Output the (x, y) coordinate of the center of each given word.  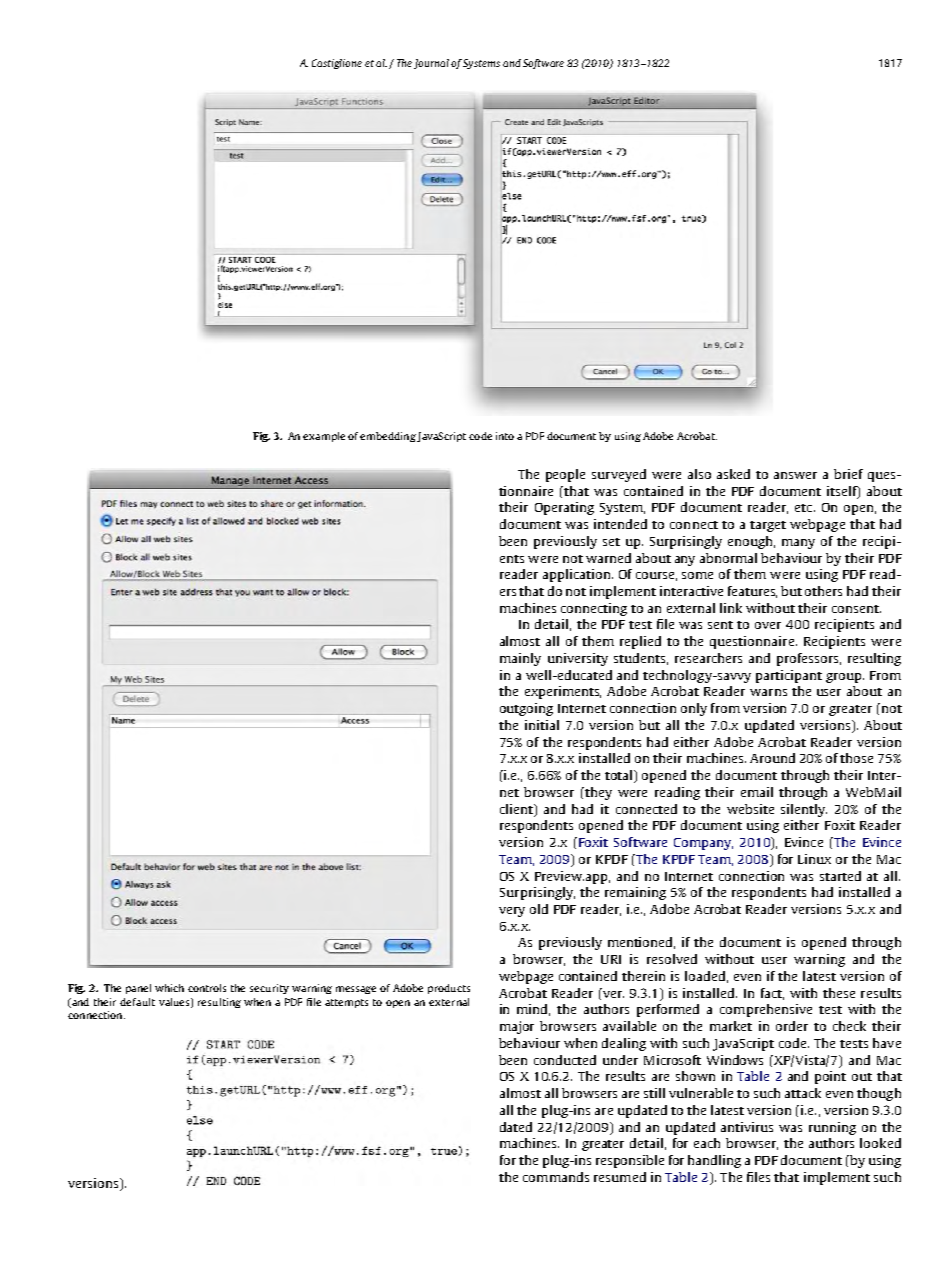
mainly (520, 659)
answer (795, 475)
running (832, 1128)
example (324, 437)
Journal (433, 64)
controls (207, 988)
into (505, 436)
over (768, 625)
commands (556, 1177)
